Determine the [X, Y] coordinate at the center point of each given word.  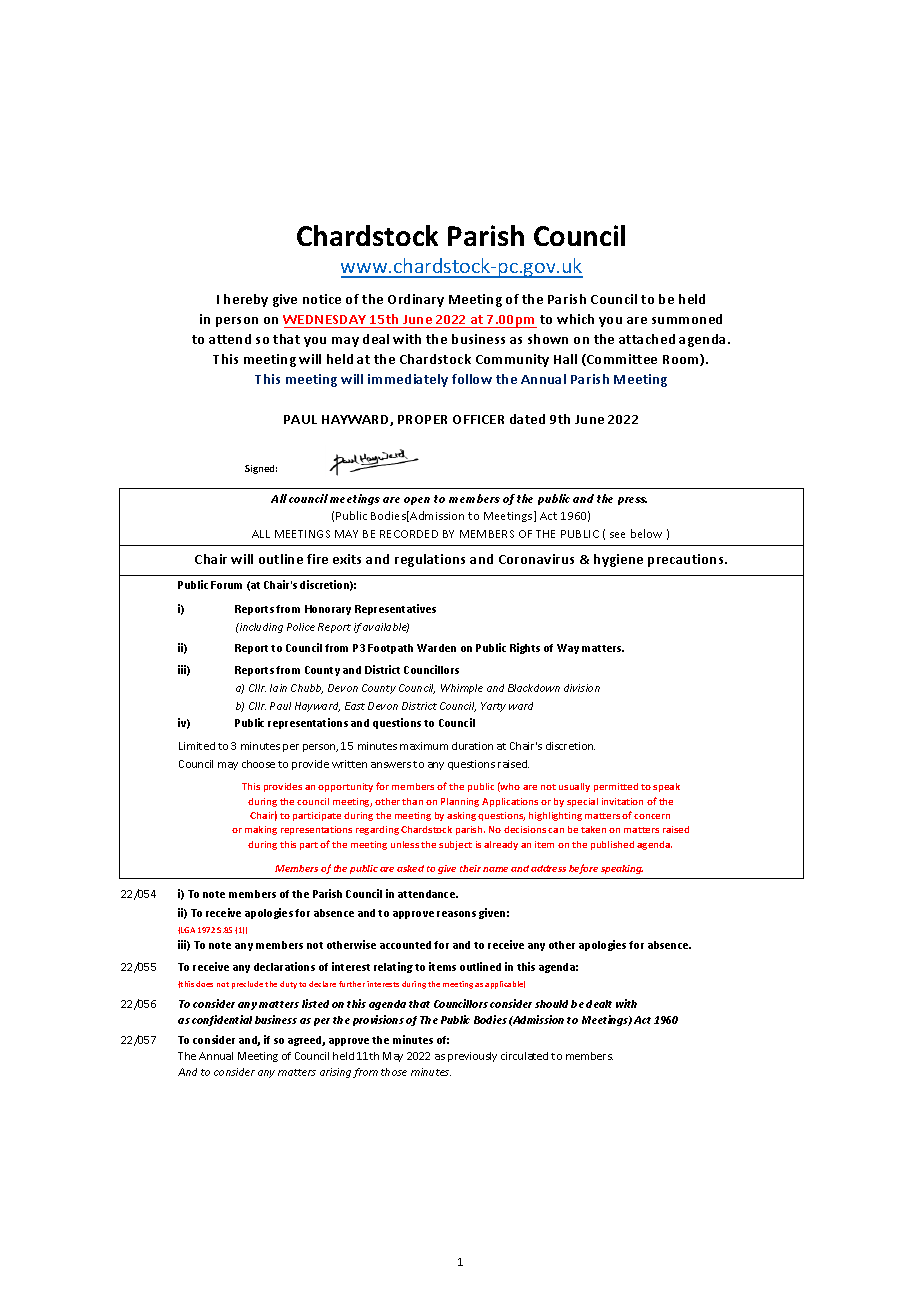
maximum [424, 746]
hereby [246, 300]
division [582, 688]
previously [472, 1057]
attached [647, 339]
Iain [278, 688]
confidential [222, 1020]
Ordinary [416, 300]
